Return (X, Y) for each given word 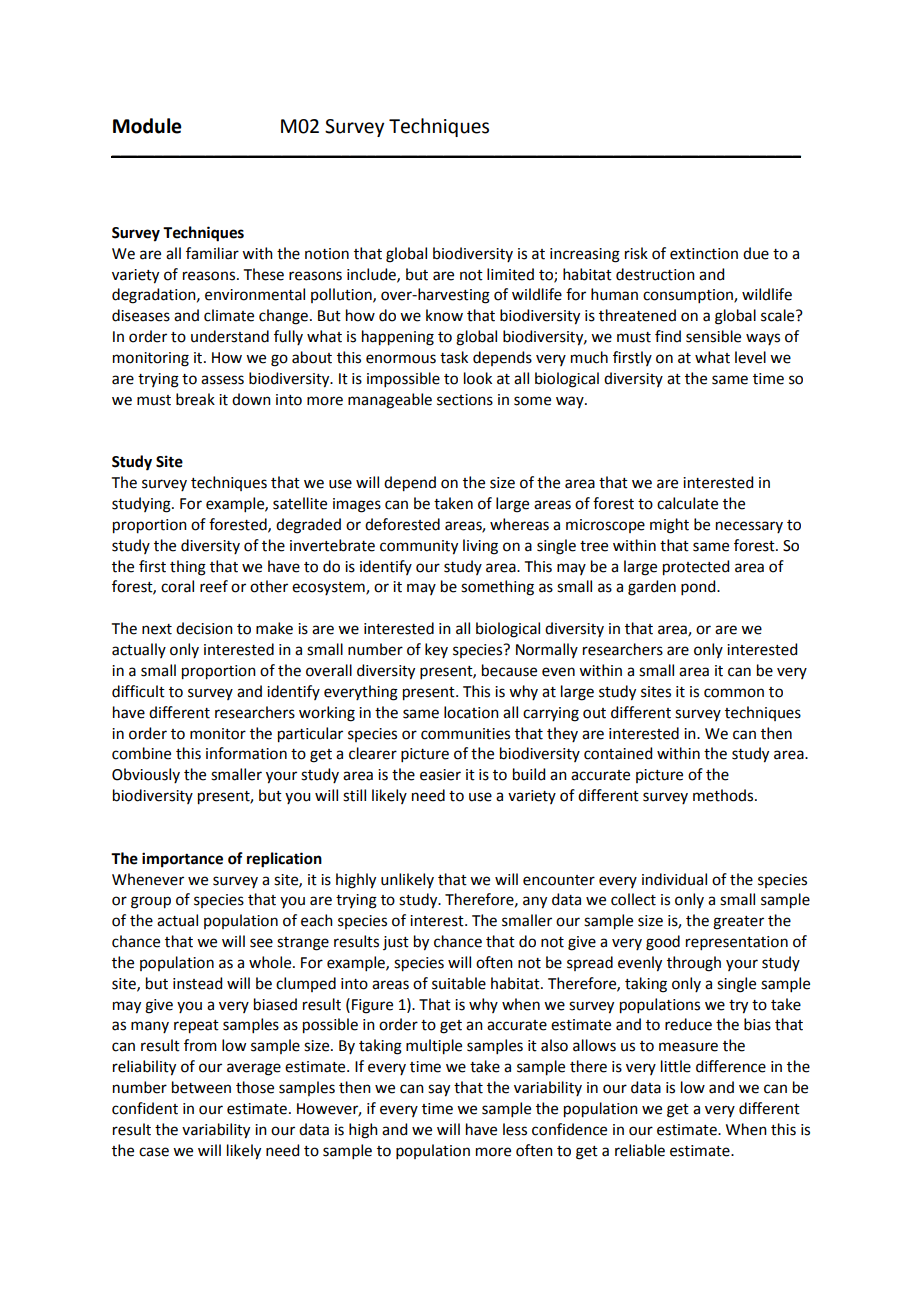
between (201, 1087)
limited (510, 274)
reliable (640, 1150)
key (436, 650)
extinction (704, 254)
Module (147, 126)
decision (204, 628)
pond (699, 587)
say (439, 1090)
